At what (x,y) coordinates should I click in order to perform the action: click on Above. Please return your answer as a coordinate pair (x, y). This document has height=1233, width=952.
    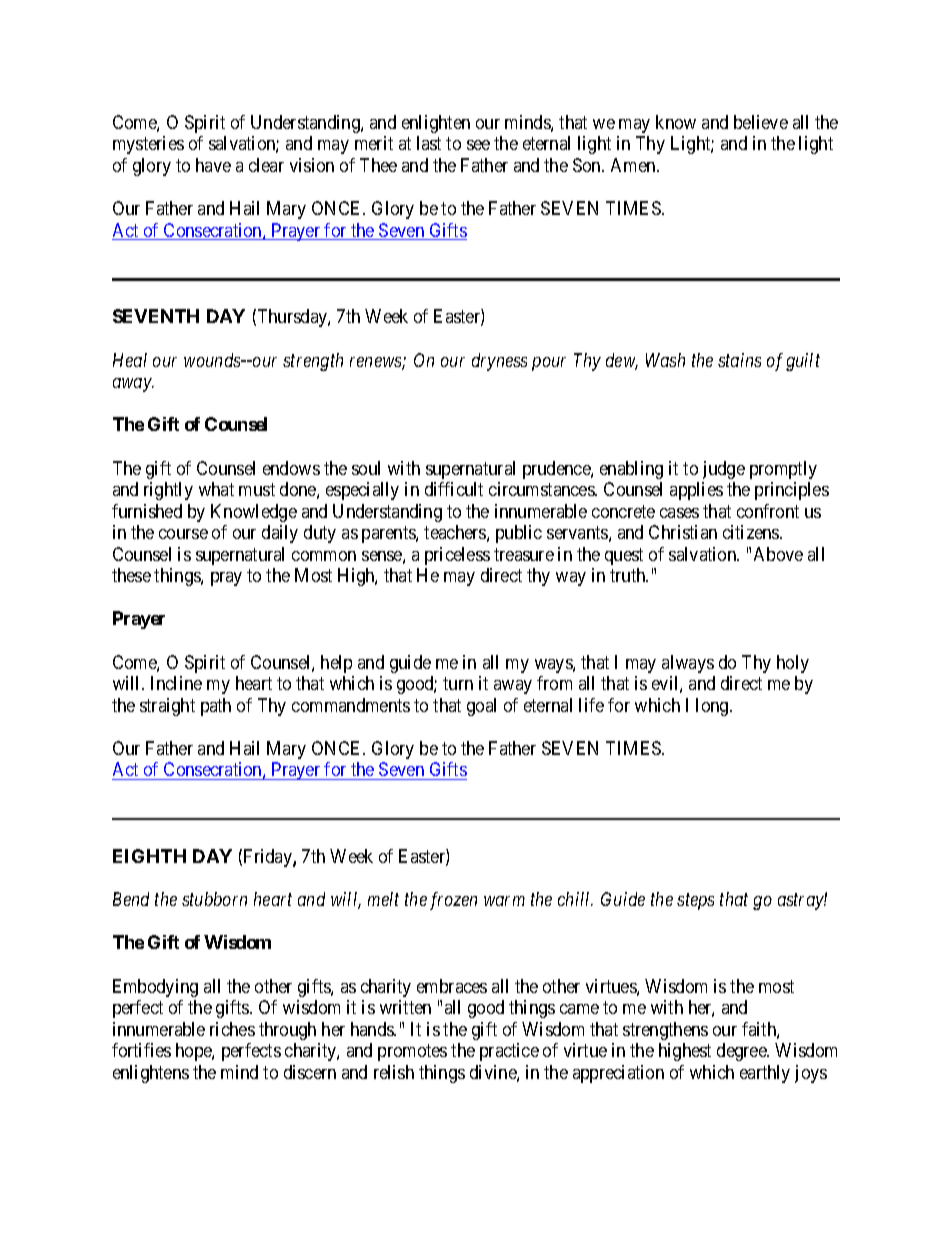
    Looking at the image, I should click on (778, 554).
